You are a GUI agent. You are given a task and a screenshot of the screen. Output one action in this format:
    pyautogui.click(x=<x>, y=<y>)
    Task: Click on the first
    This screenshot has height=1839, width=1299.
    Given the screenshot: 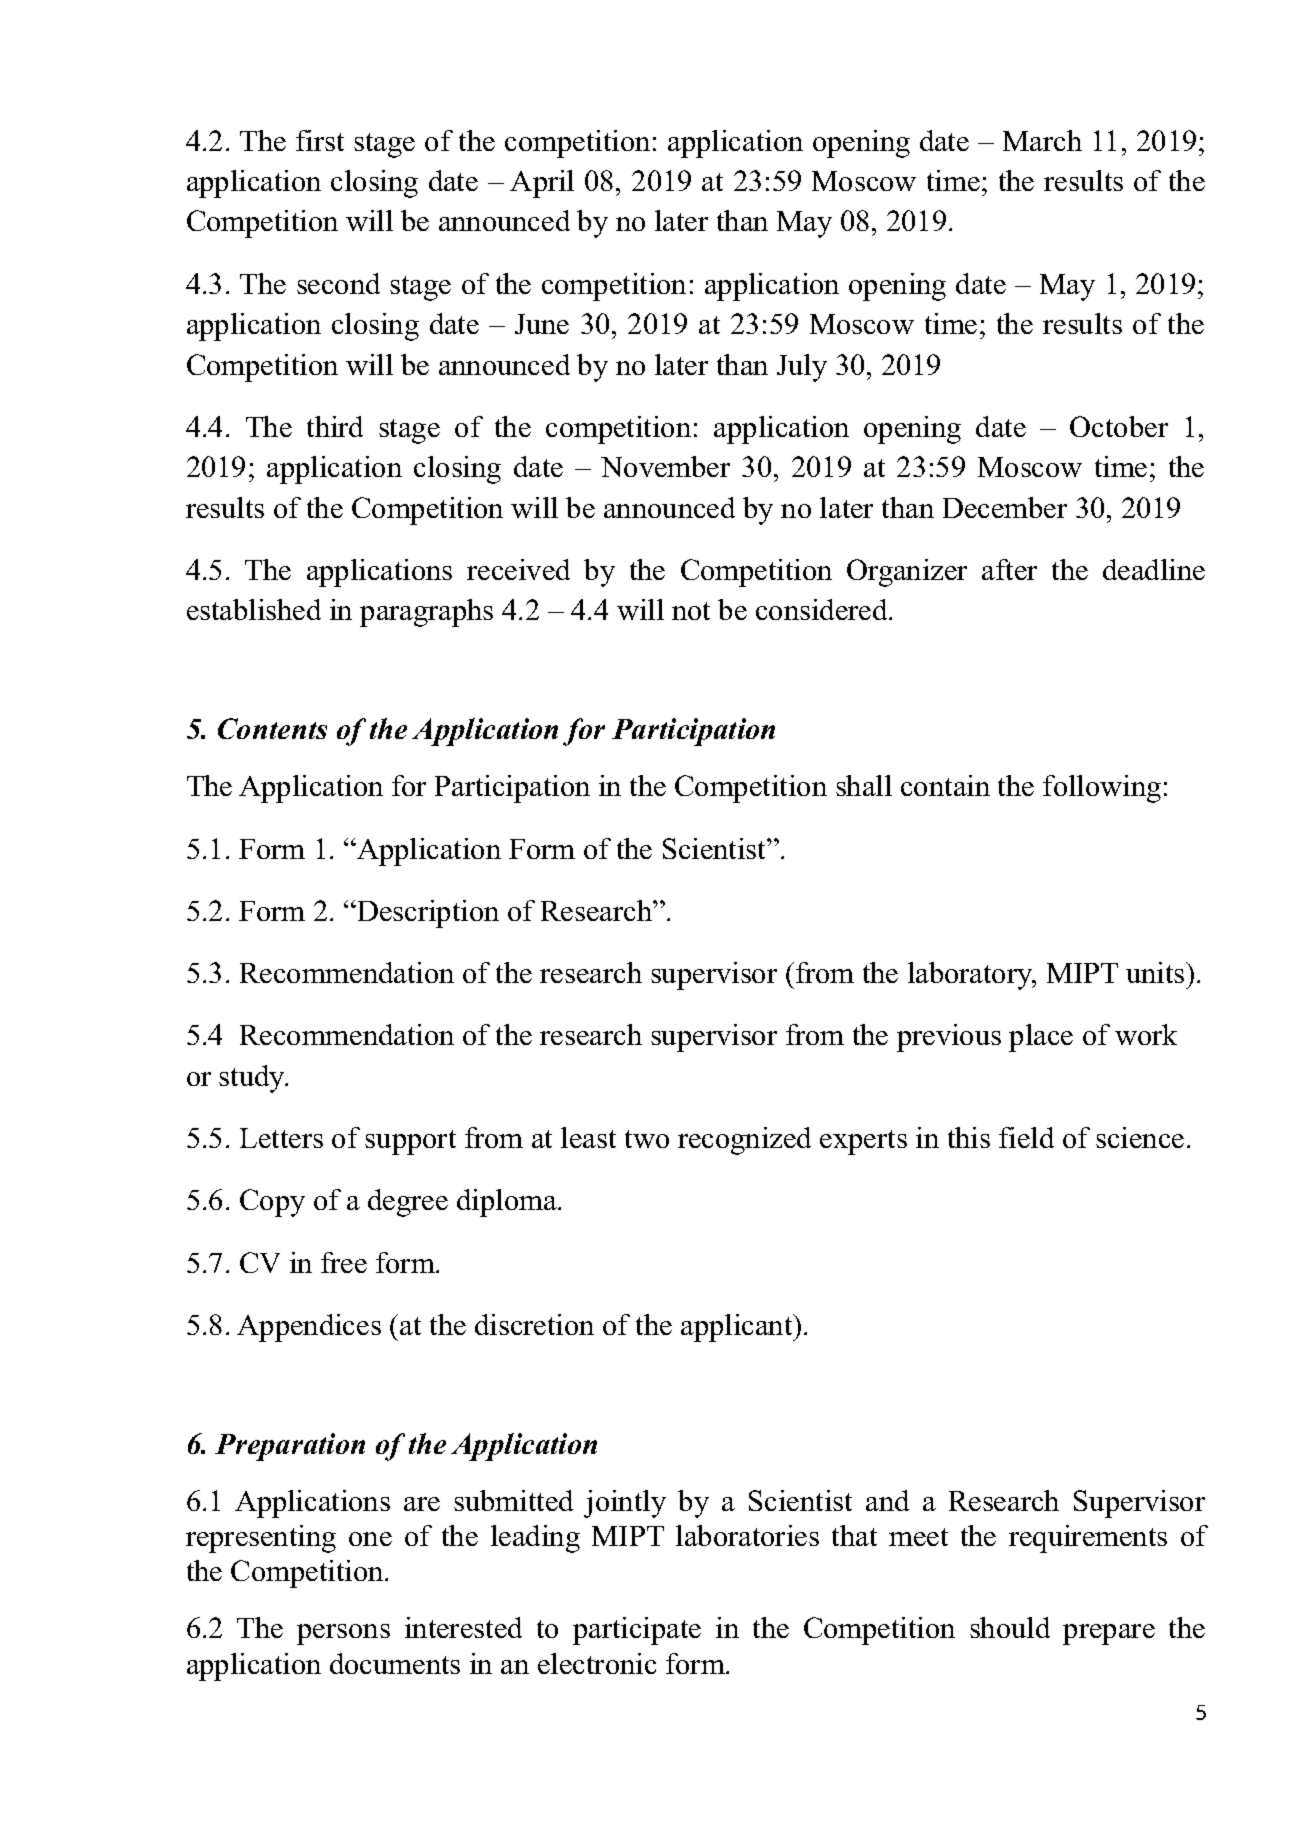 What is the action you would take?
    pyautogui.click(x=320, y=140)
